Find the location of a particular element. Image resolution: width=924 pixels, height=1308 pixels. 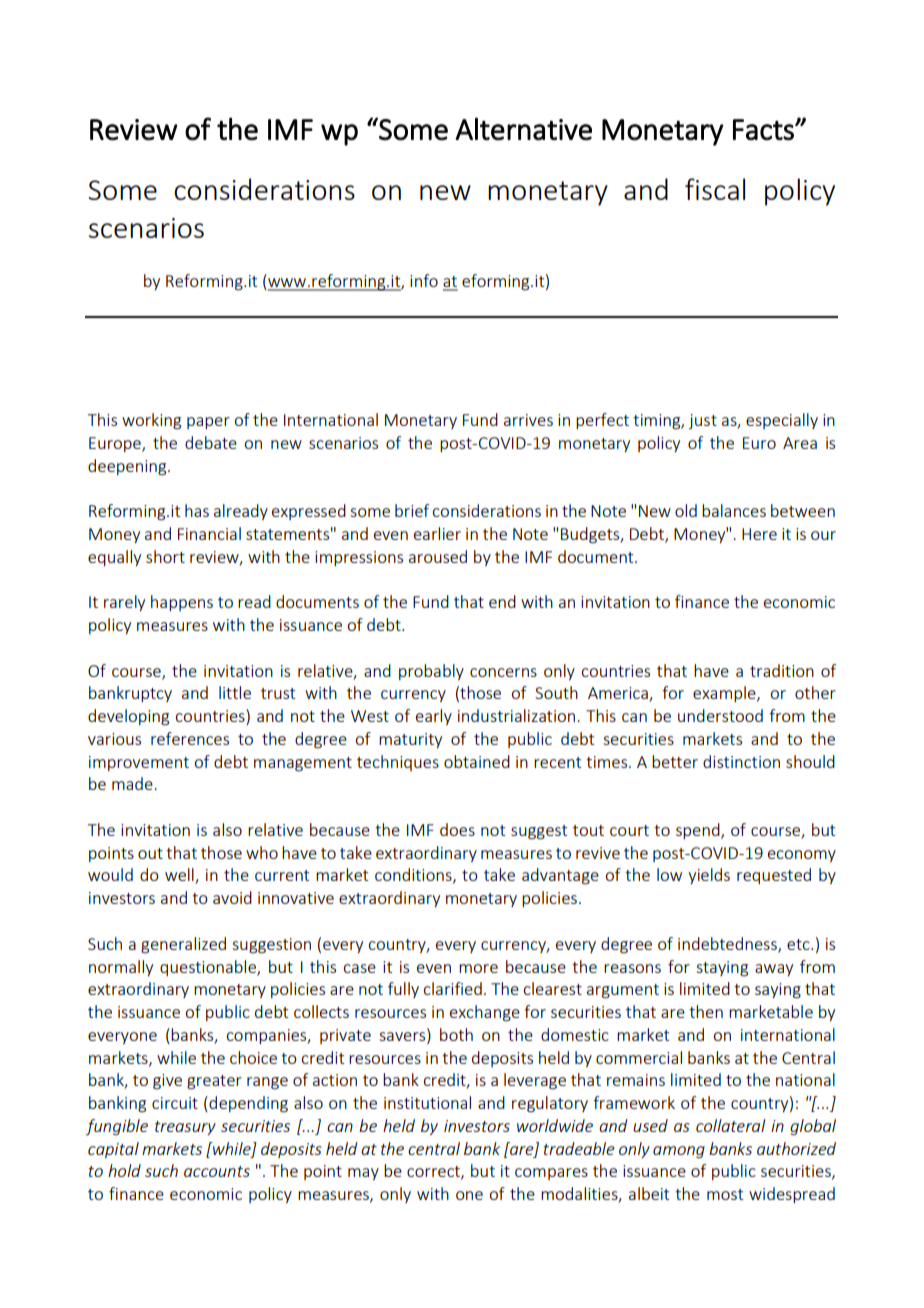

balances is located at coordinates (734, 510).
